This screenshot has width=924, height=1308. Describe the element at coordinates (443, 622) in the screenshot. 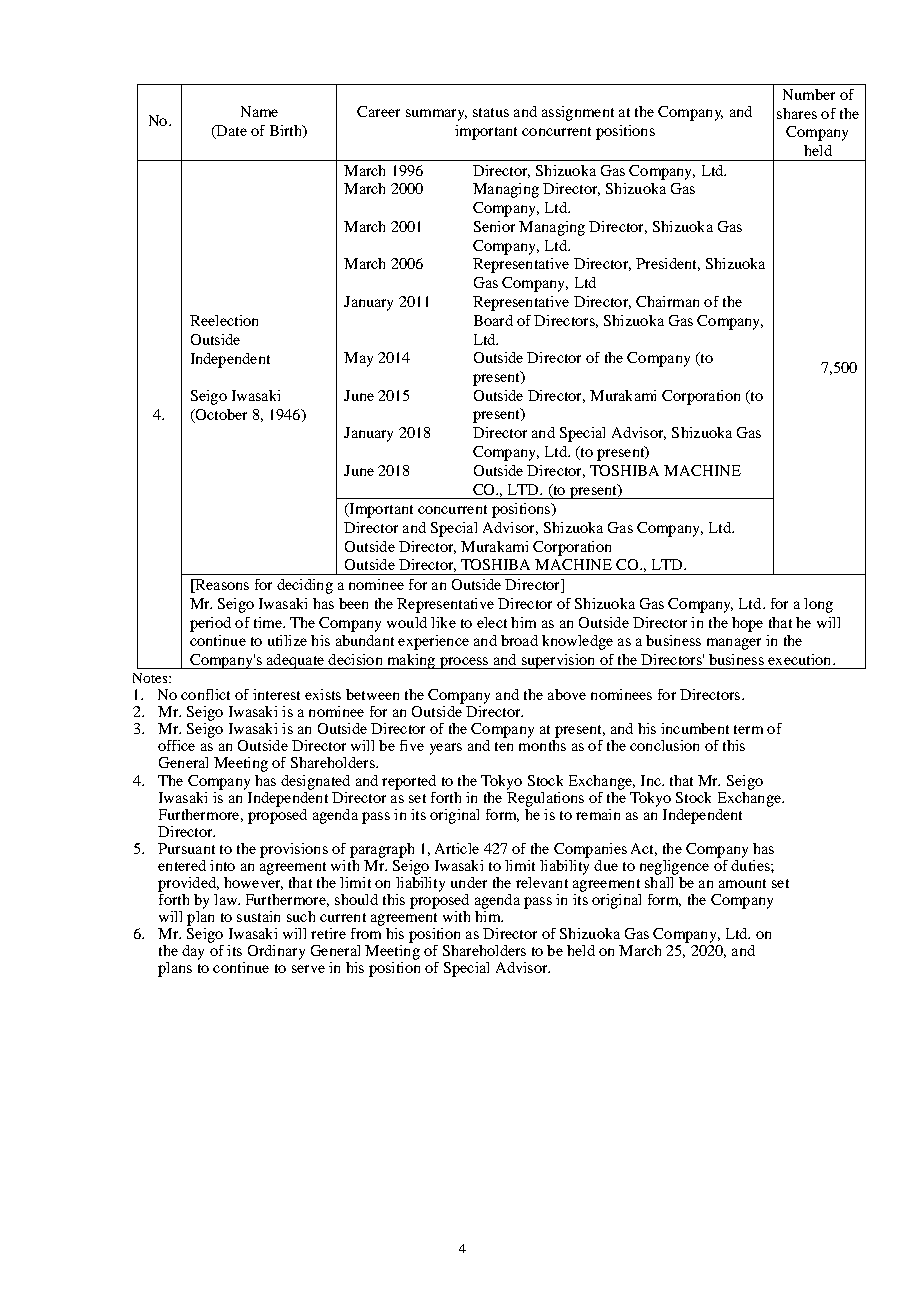

I see `like` at that location.
